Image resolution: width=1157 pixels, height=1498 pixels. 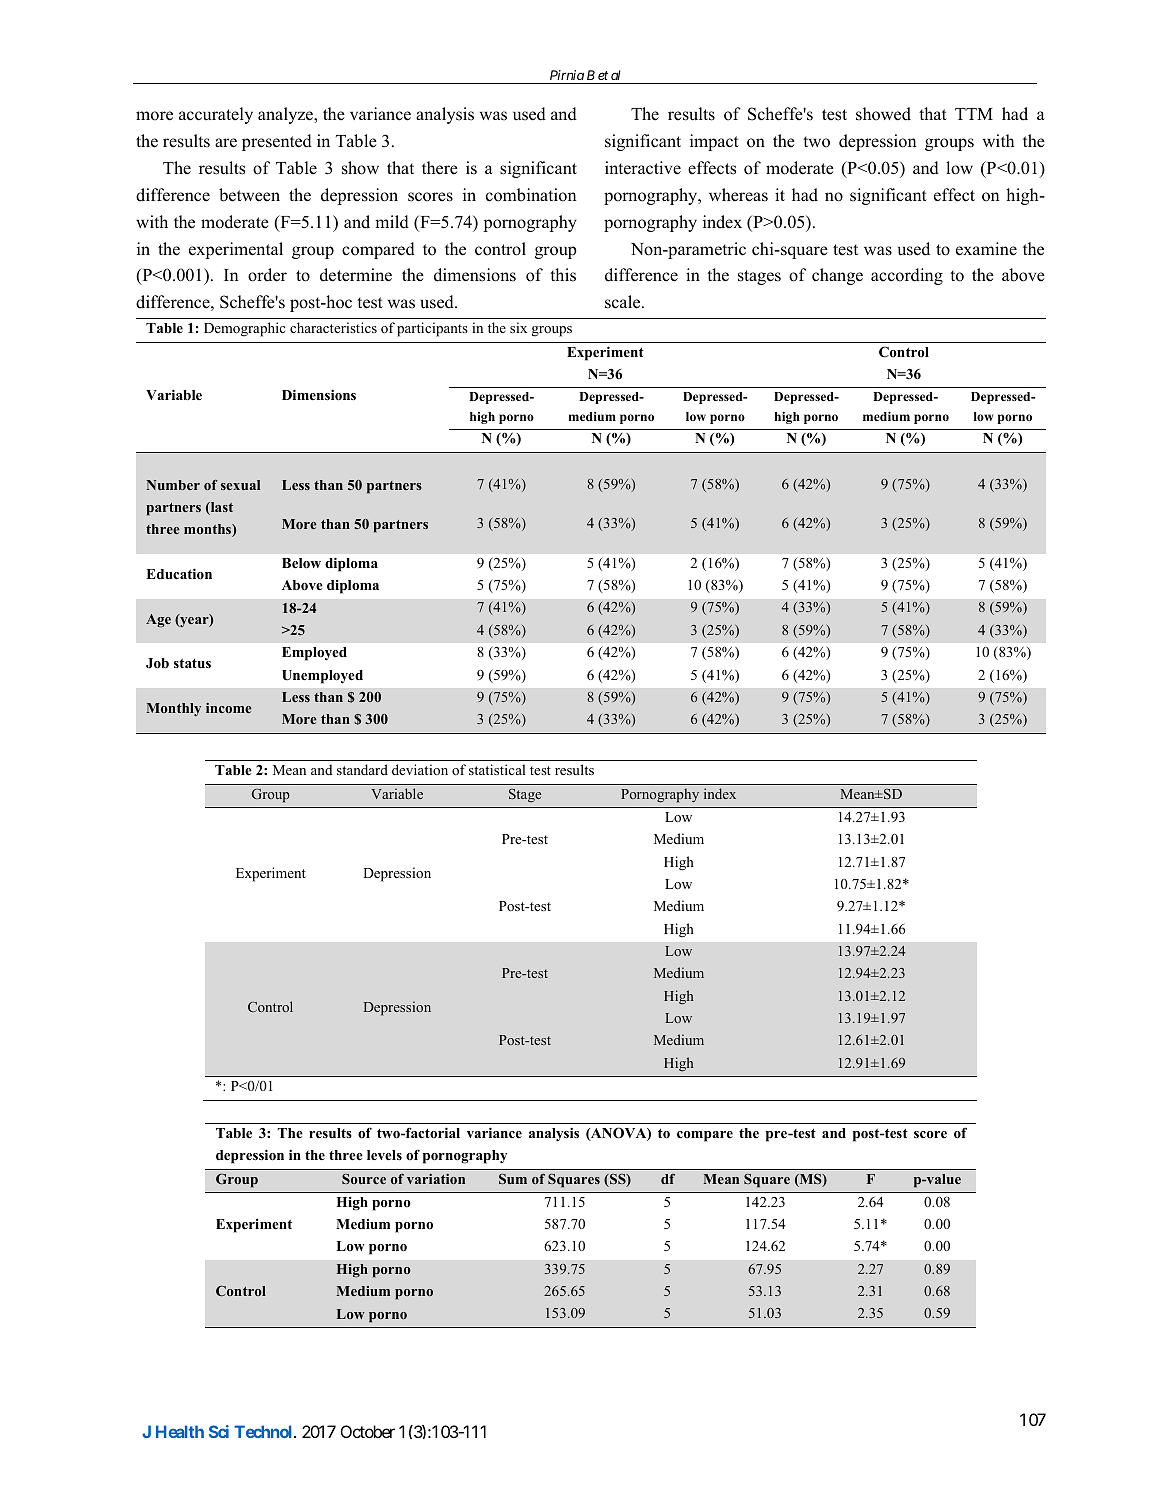 I want to click on income, so click(x=229, y=708).
